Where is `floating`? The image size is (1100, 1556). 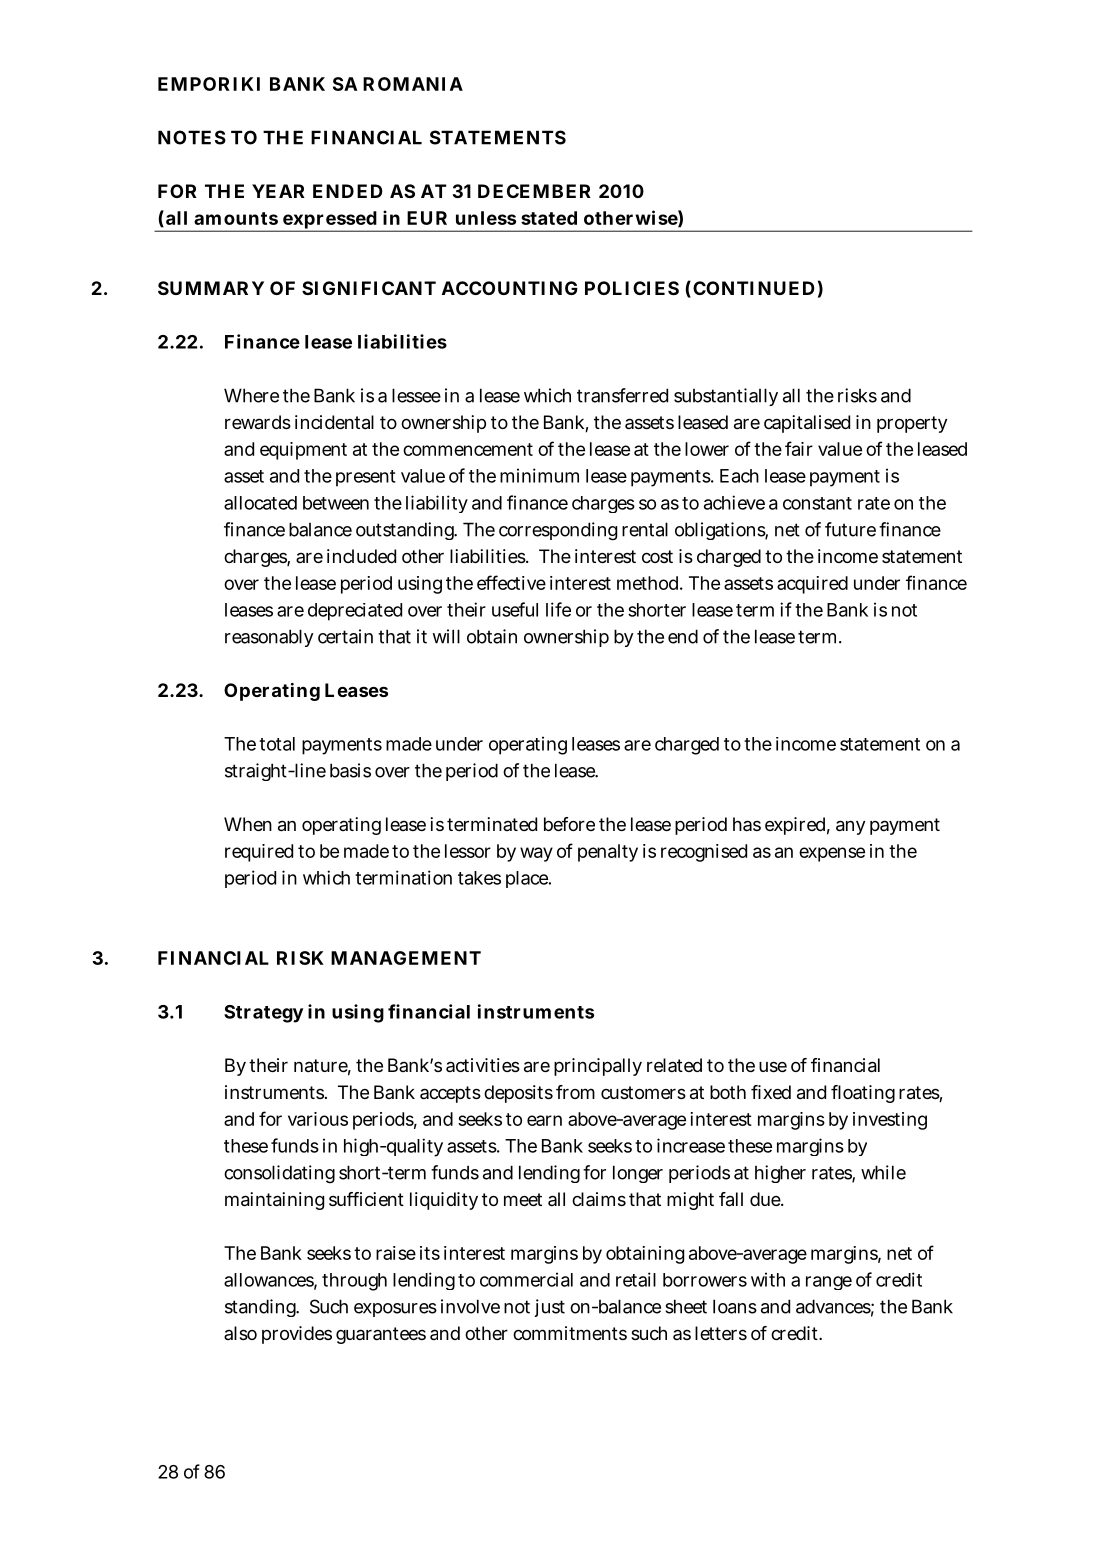
floating is located at coordinates (863, 1094).
